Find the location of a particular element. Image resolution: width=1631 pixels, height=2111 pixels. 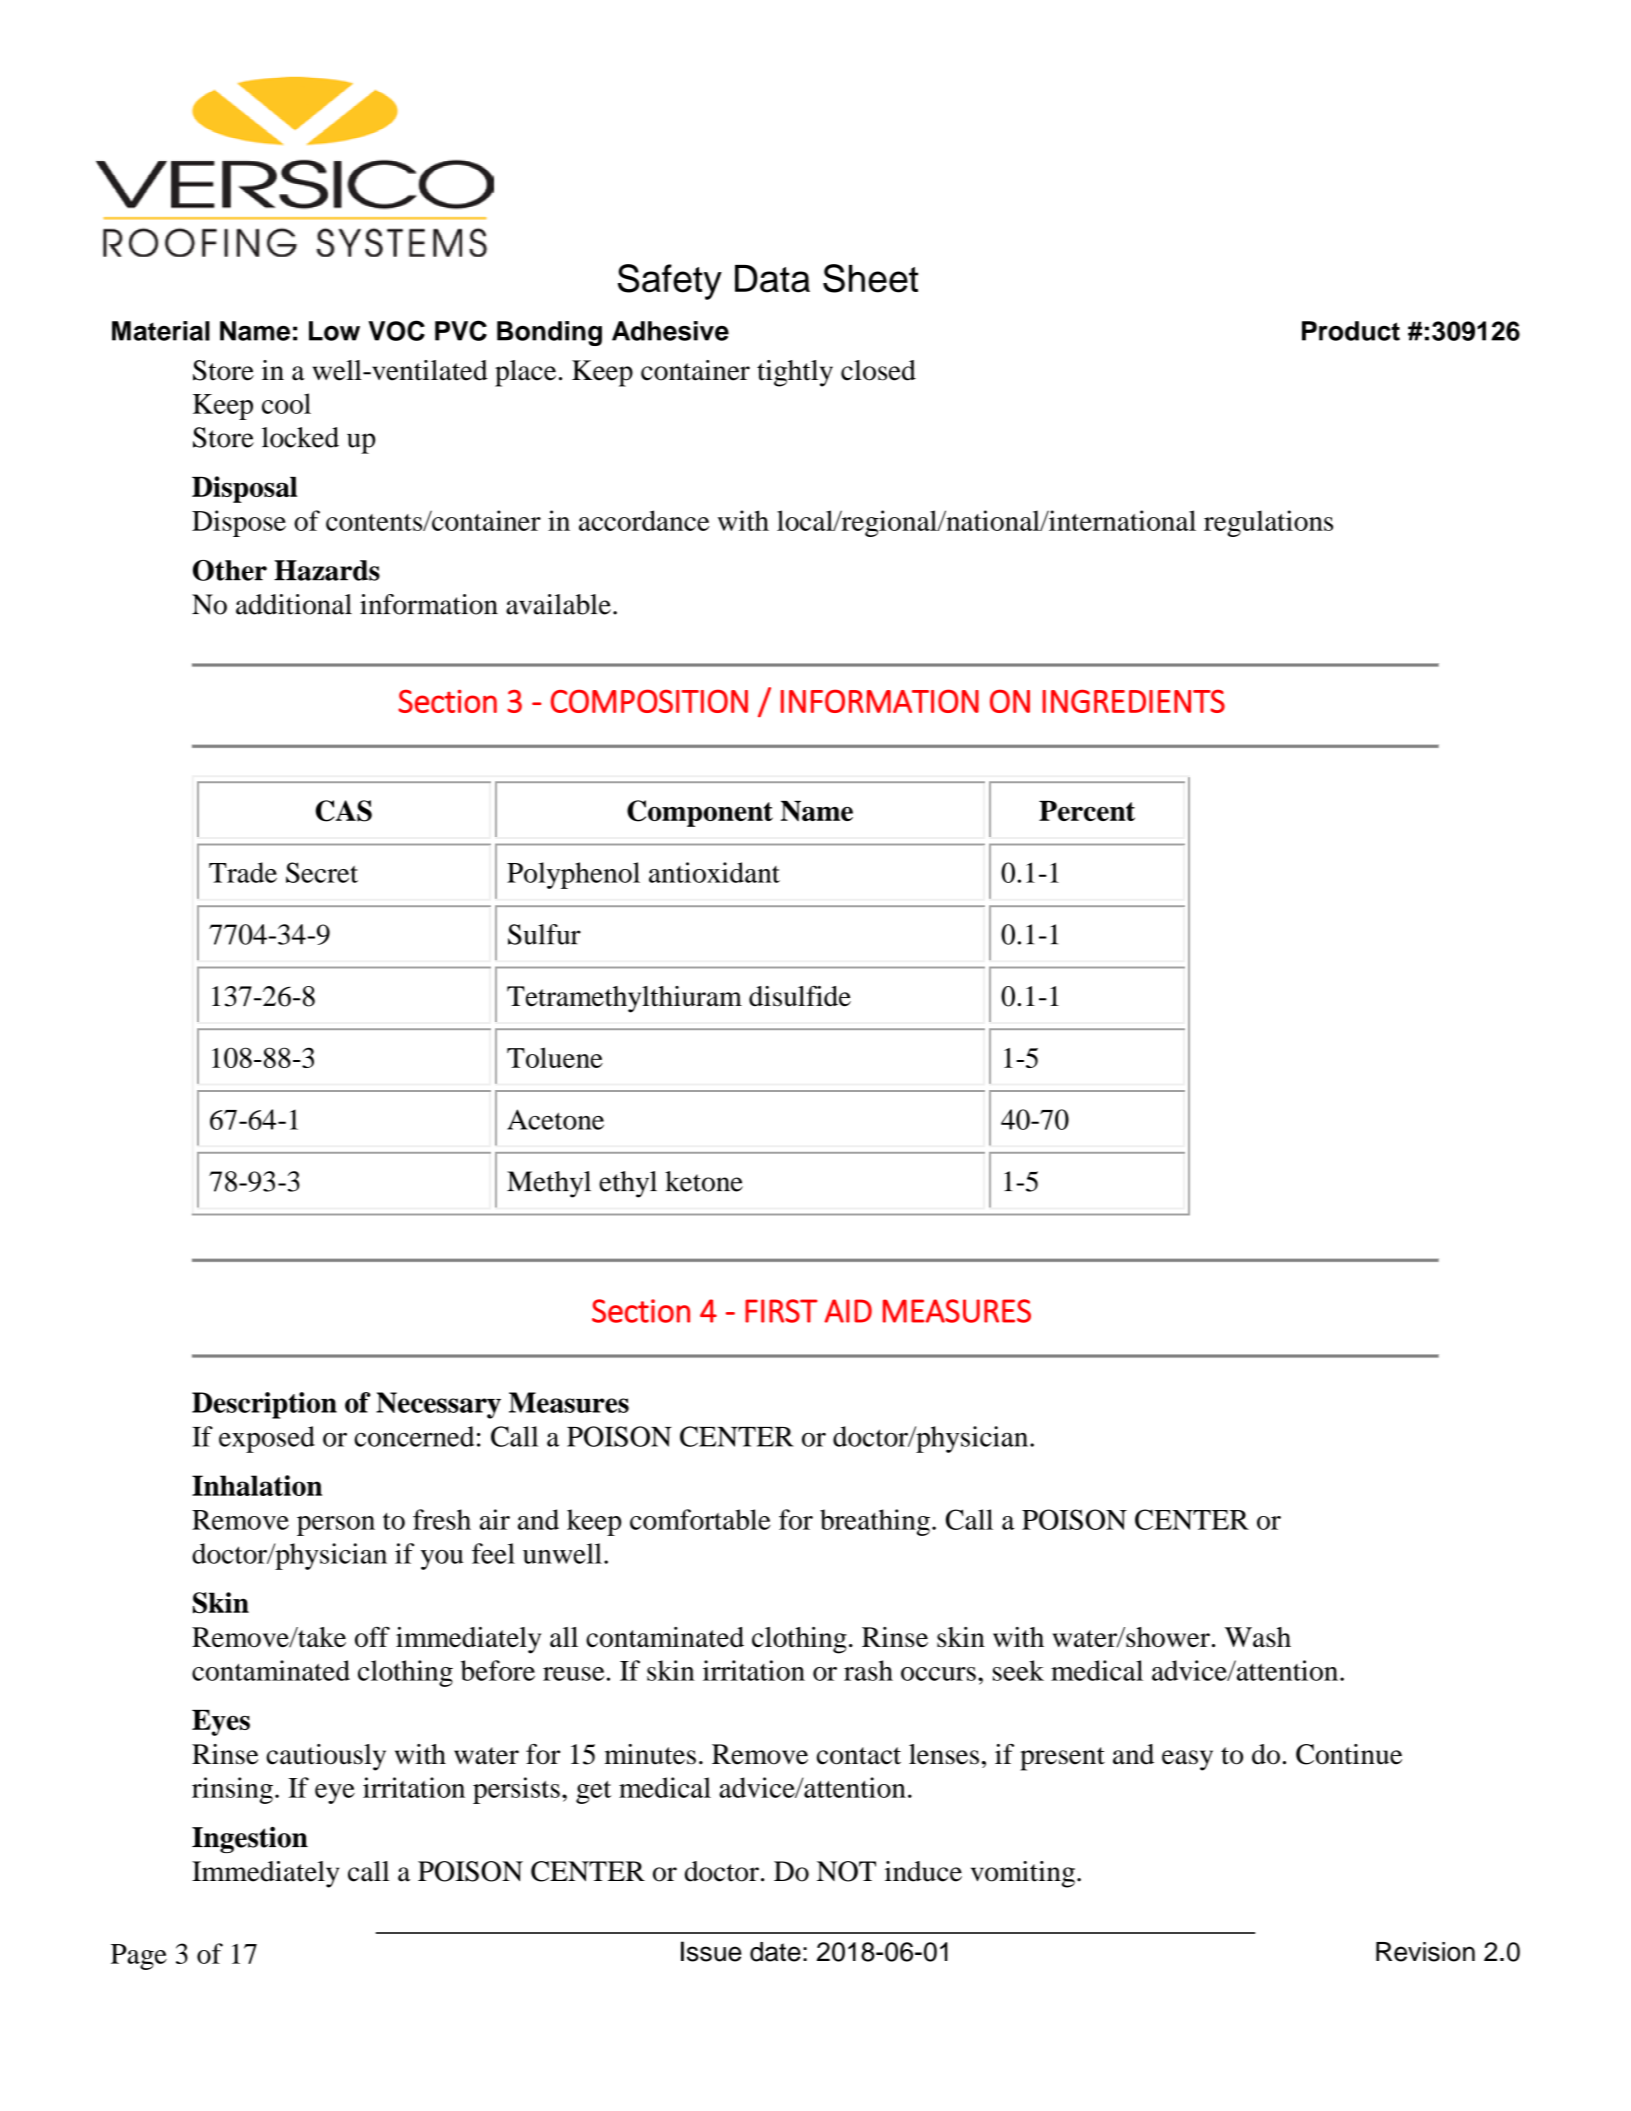

Percent is located at coordinates (1087, 811).
